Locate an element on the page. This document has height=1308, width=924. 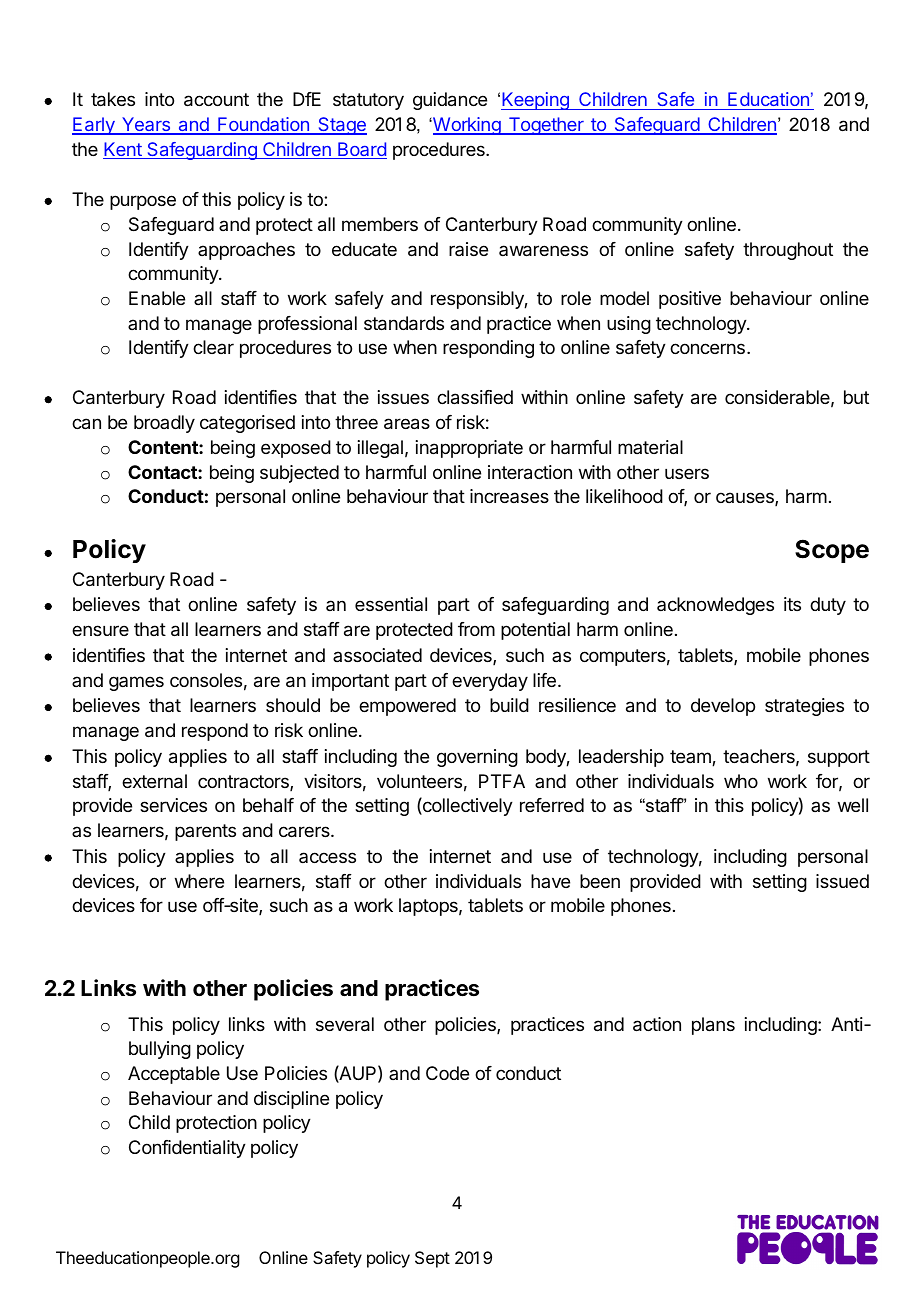
guidance is located at coordinates (450, 101).
